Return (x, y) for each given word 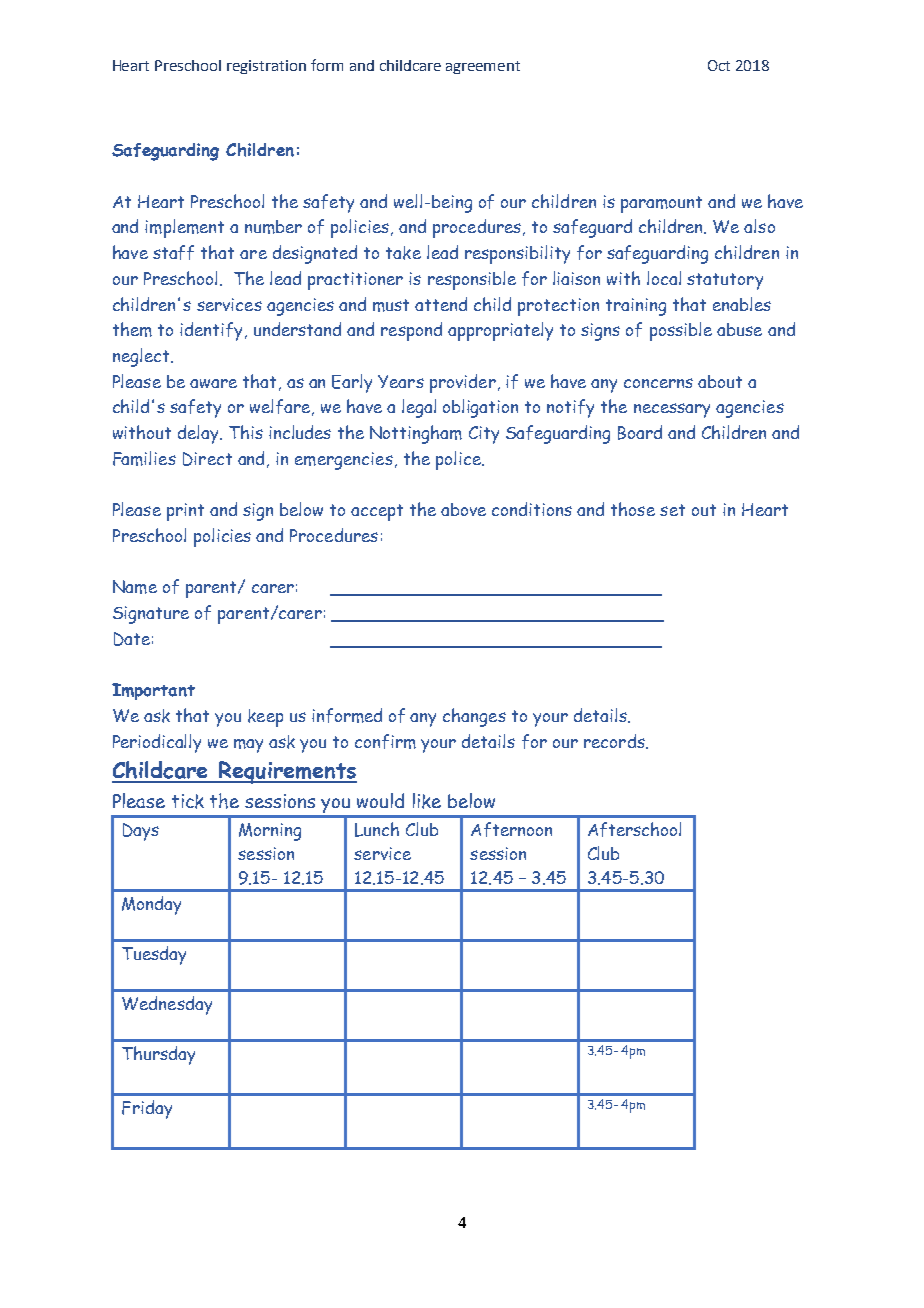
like (427, 801)
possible (681, 331)
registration (266, 67)
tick (188, 801)
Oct (719, 65)
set (672, 510)
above (463, 509)
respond (411, 331)
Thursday (158, 1055)
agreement (483, 67)
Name (135, 587)
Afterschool (634, 829)
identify (211, 331)
